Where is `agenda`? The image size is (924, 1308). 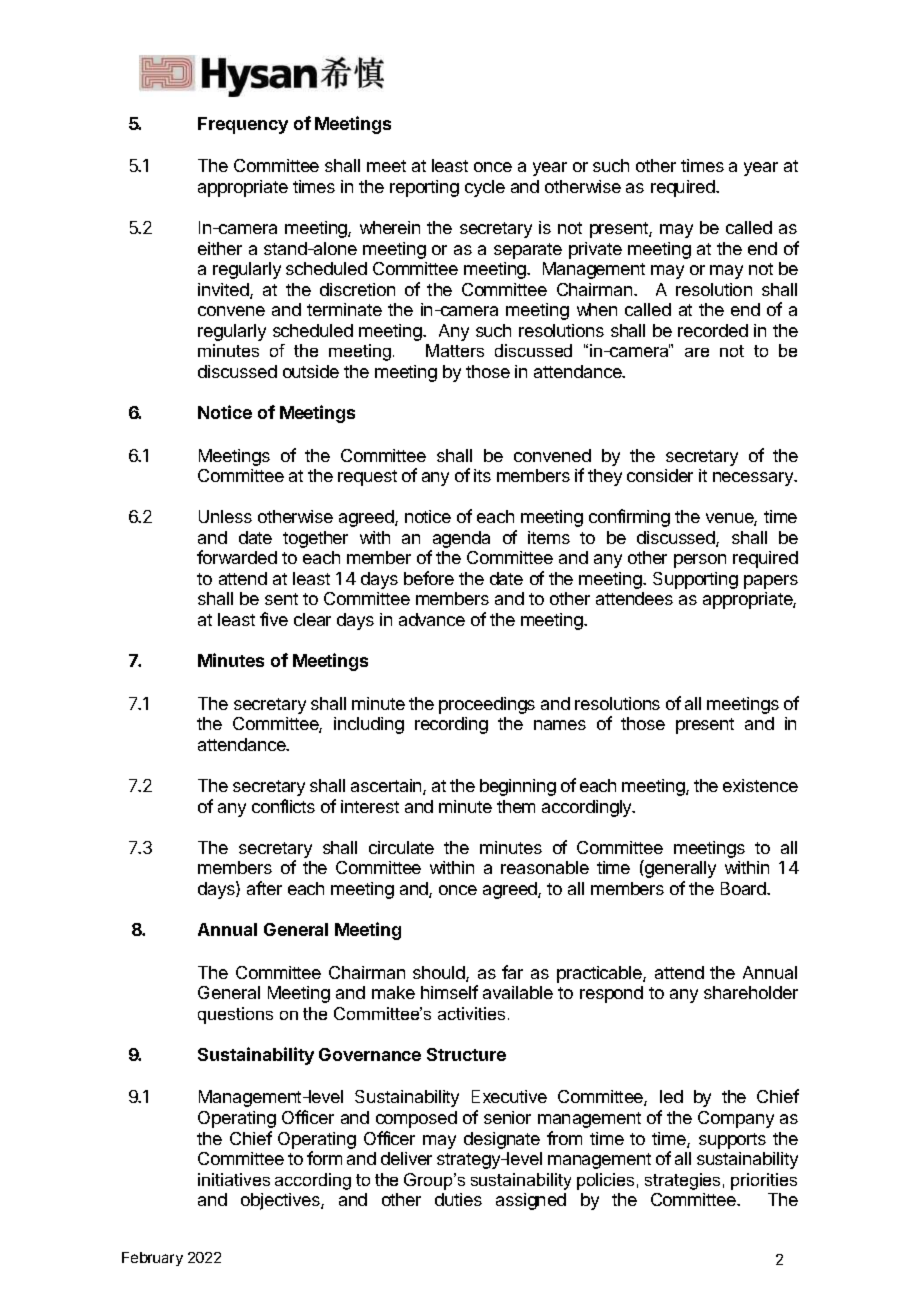 agenda is located at coordinates (460, 541).
